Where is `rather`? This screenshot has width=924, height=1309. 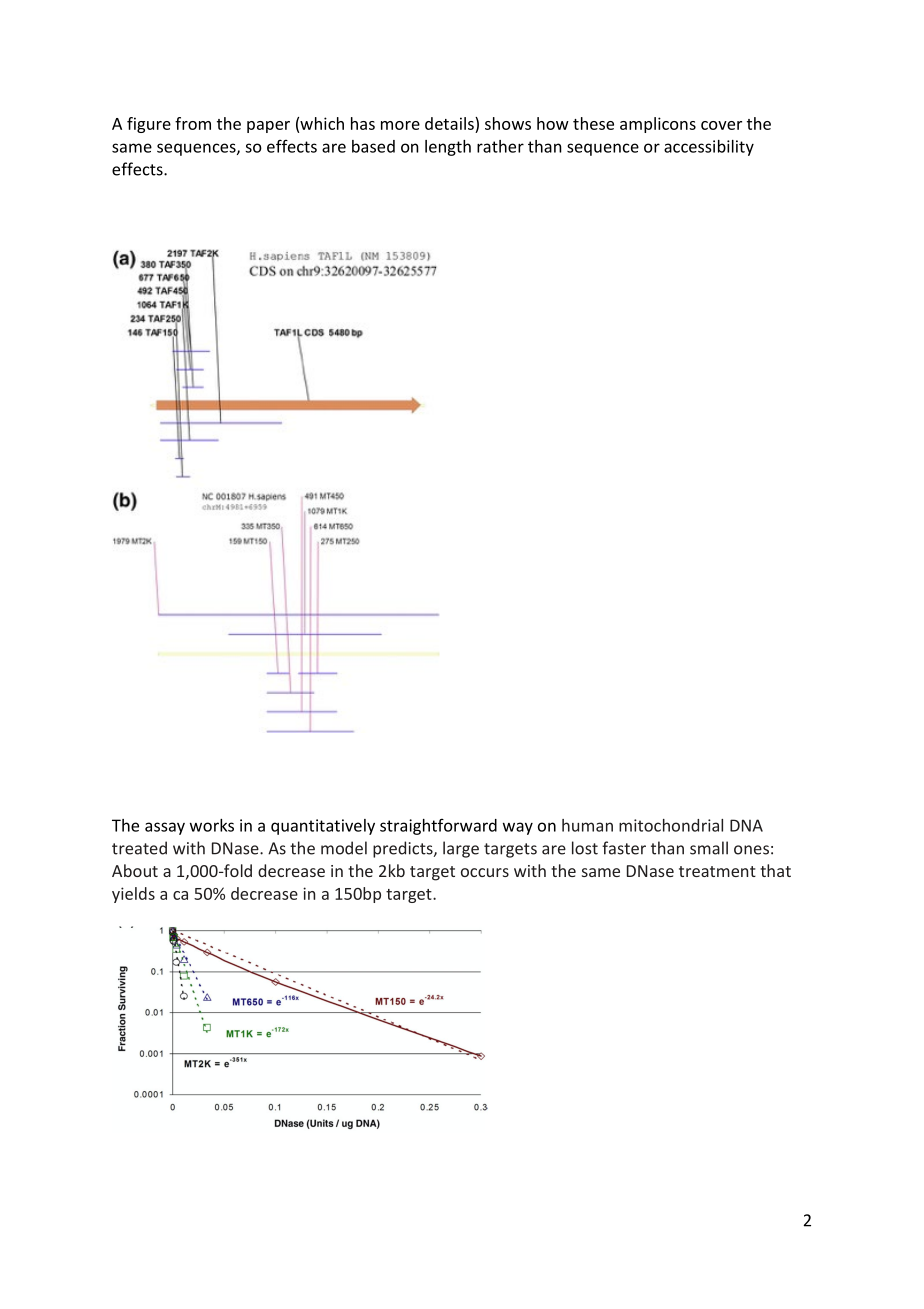
rather is located at coordinates (500, 146).
